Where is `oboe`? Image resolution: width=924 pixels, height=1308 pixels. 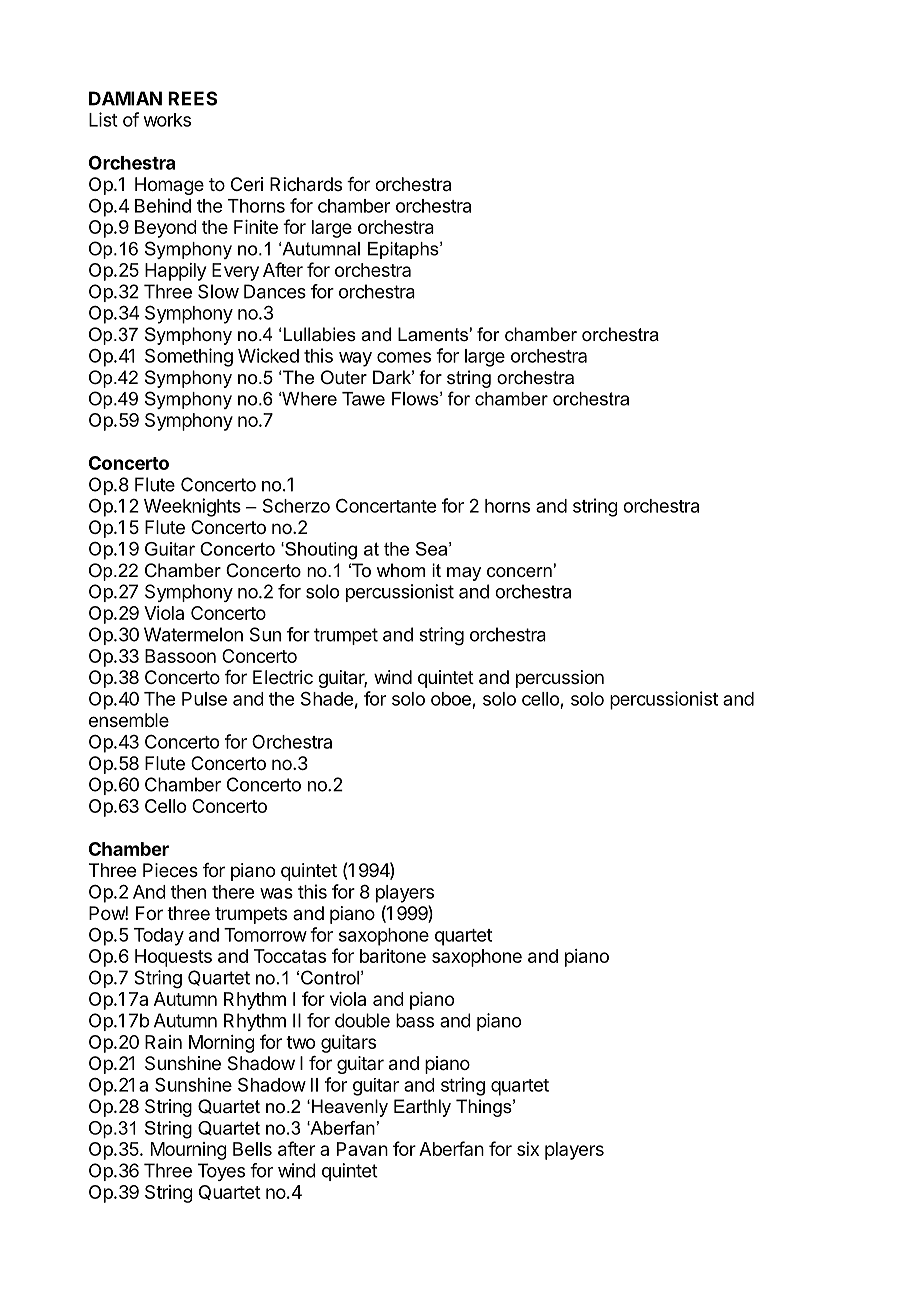
oboe is located at coordinates (451, 699).
